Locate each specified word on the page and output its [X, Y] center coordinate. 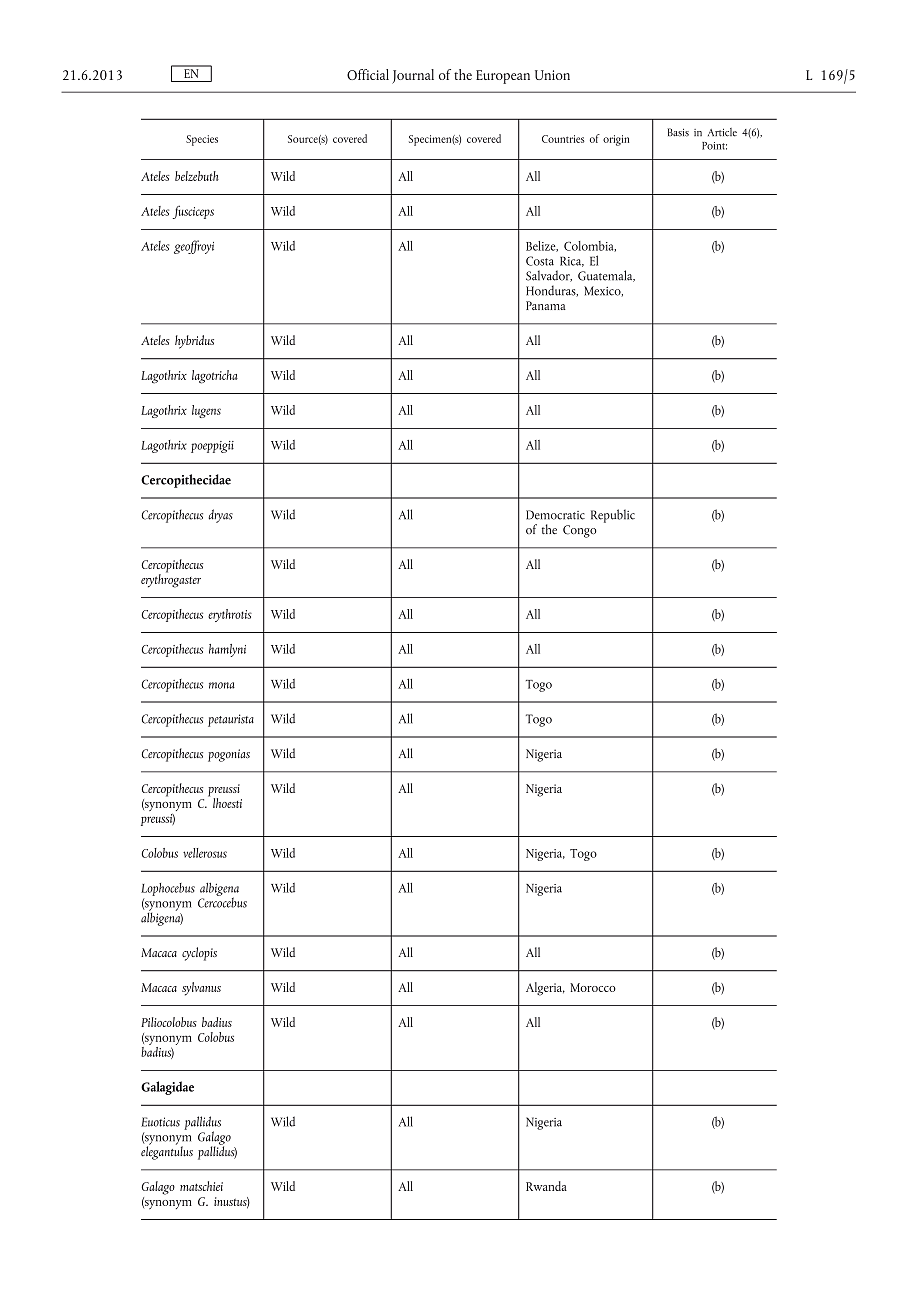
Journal [413, 76]
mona [222, 685]
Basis [678, 132]
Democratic [555, 515]
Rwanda [546, 1186]
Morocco [593, 987]
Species [202, 140]
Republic [613, 516]
